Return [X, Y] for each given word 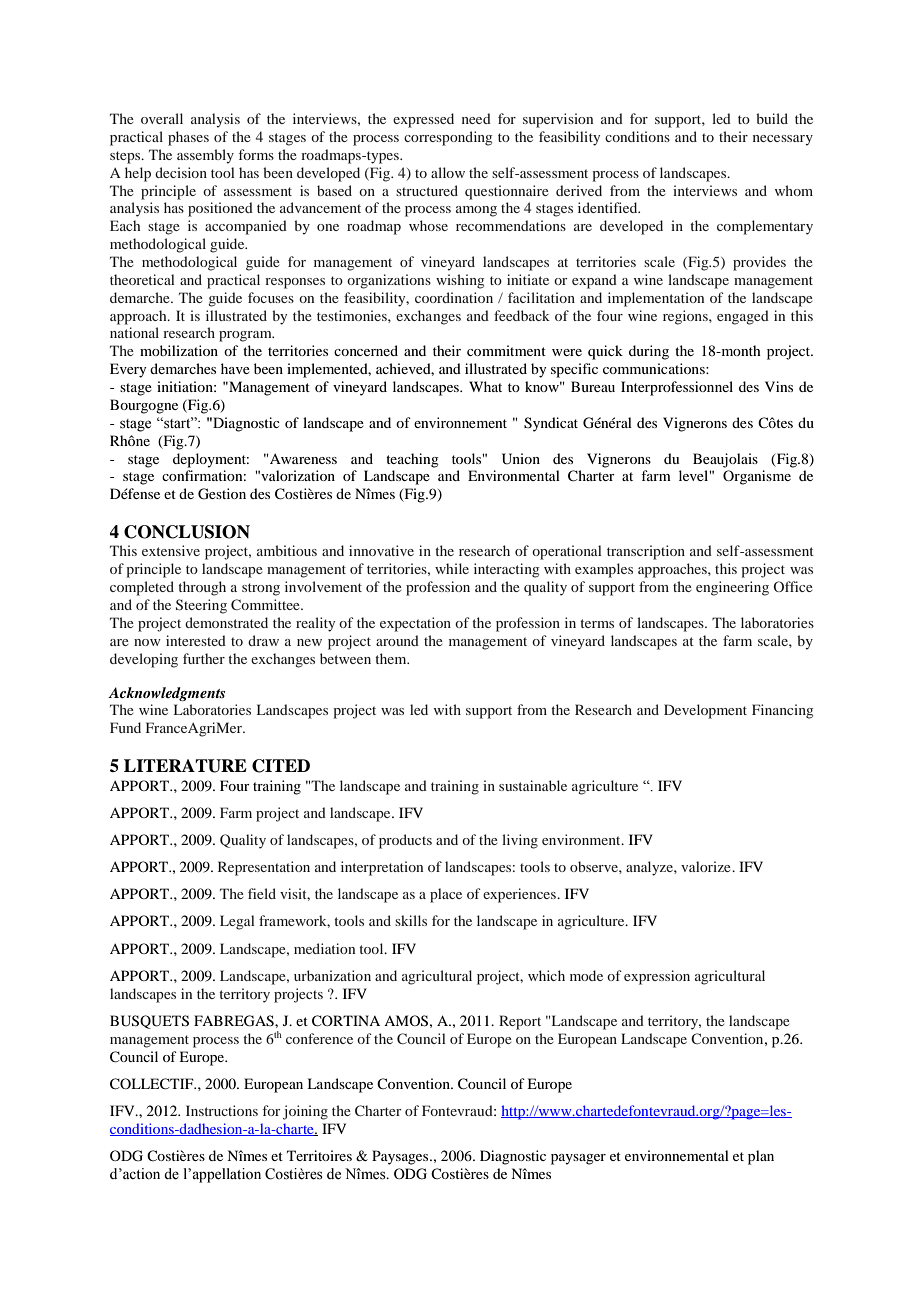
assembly [205, 156]
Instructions [222, 1110]
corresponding [448, 138]
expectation [415, 624]
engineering [732, 588]
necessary [783, 140]
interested [196, 640]
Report [520, 1022]
